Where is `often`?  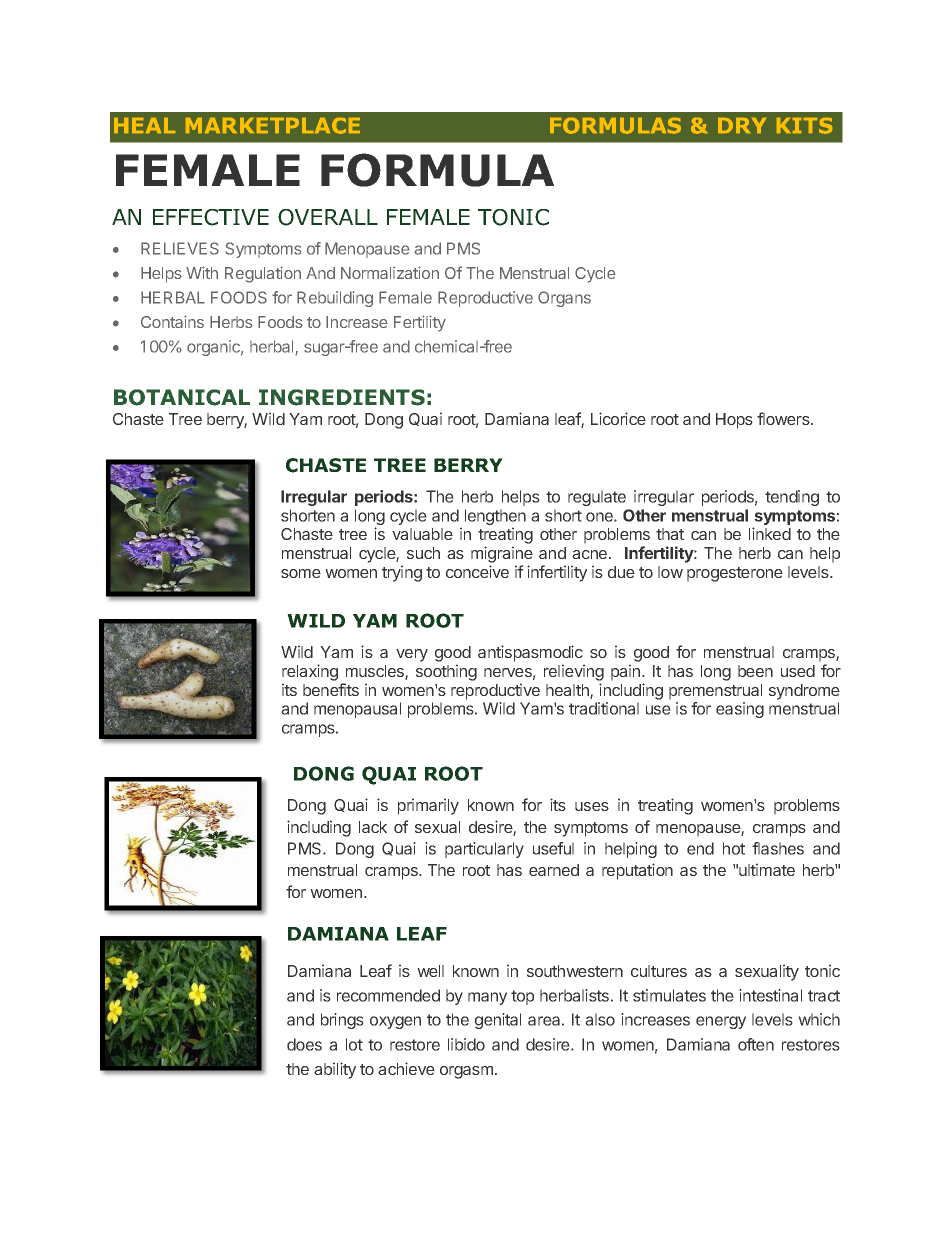
often is located at coordinates (756, 1044).
